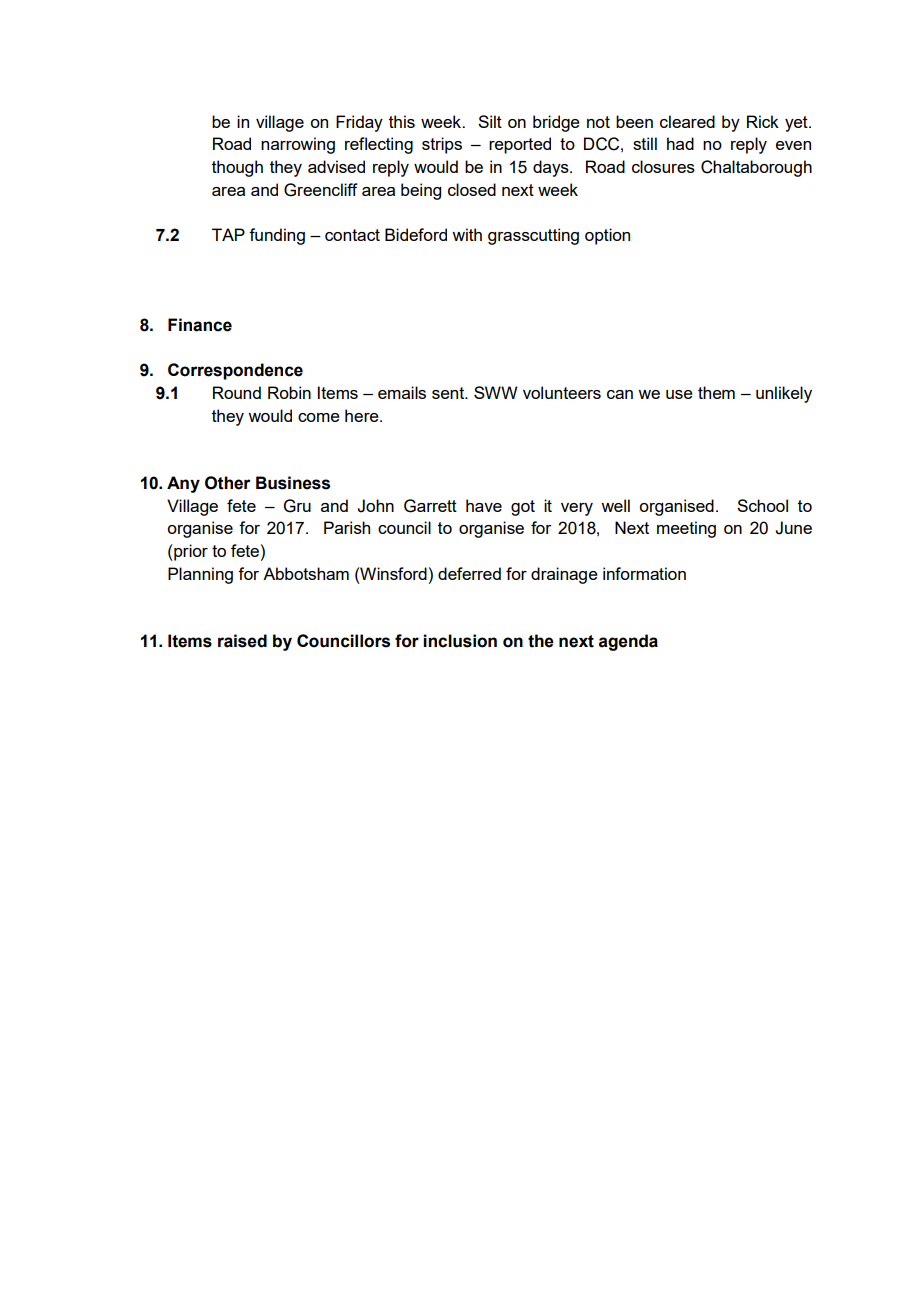  Describe the element at coordinates (449, 393) in the document. I see `sent` at that location.
